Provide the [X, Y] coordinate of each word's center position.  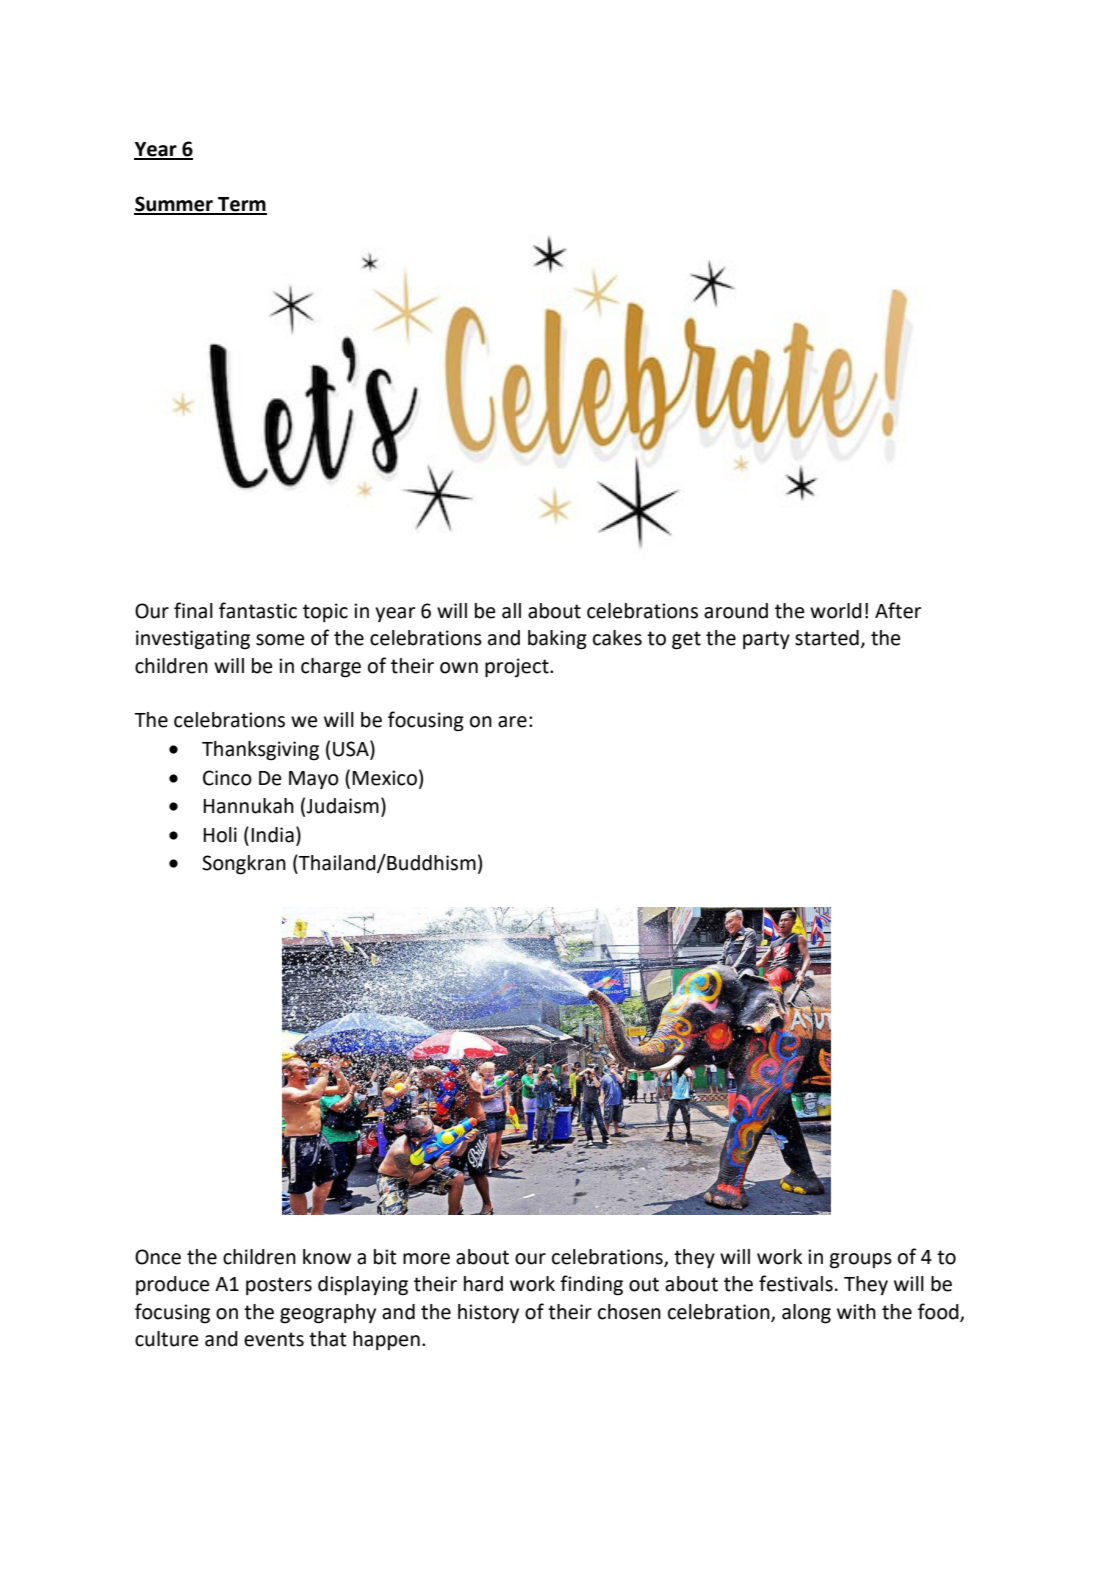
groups [861, 1261]
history [488, 1313]
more [426, 1259]
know [327, 1257]
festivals [796, 1283]
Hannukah [248, 806]
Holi [220, 835]
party [766, 640]
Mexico [384, 778]
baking [557, 640]
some [280, 640]
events [274, 1339]
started [827, 638]
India [272, 835]
